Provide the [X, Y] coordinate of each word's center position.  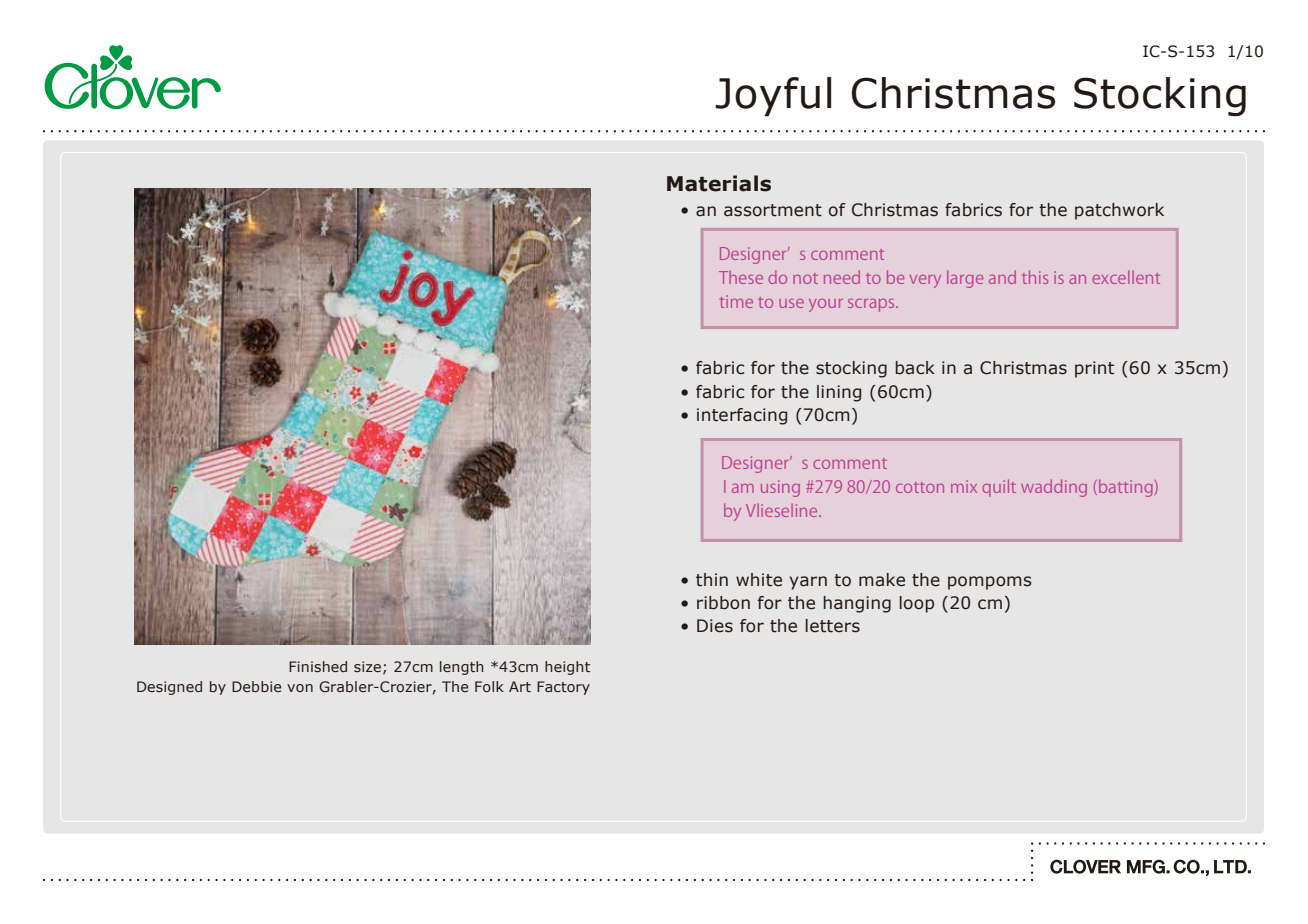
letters [833, 626]
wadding [1054, 488]
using [780, 488]
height [567, 668]
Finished [318, 666]
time [736, 301]
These [741, 277]
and [1002, 277]
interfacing [742, 416]
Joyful [773, 97]
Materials [719, 183]
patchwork [1119, 211]
